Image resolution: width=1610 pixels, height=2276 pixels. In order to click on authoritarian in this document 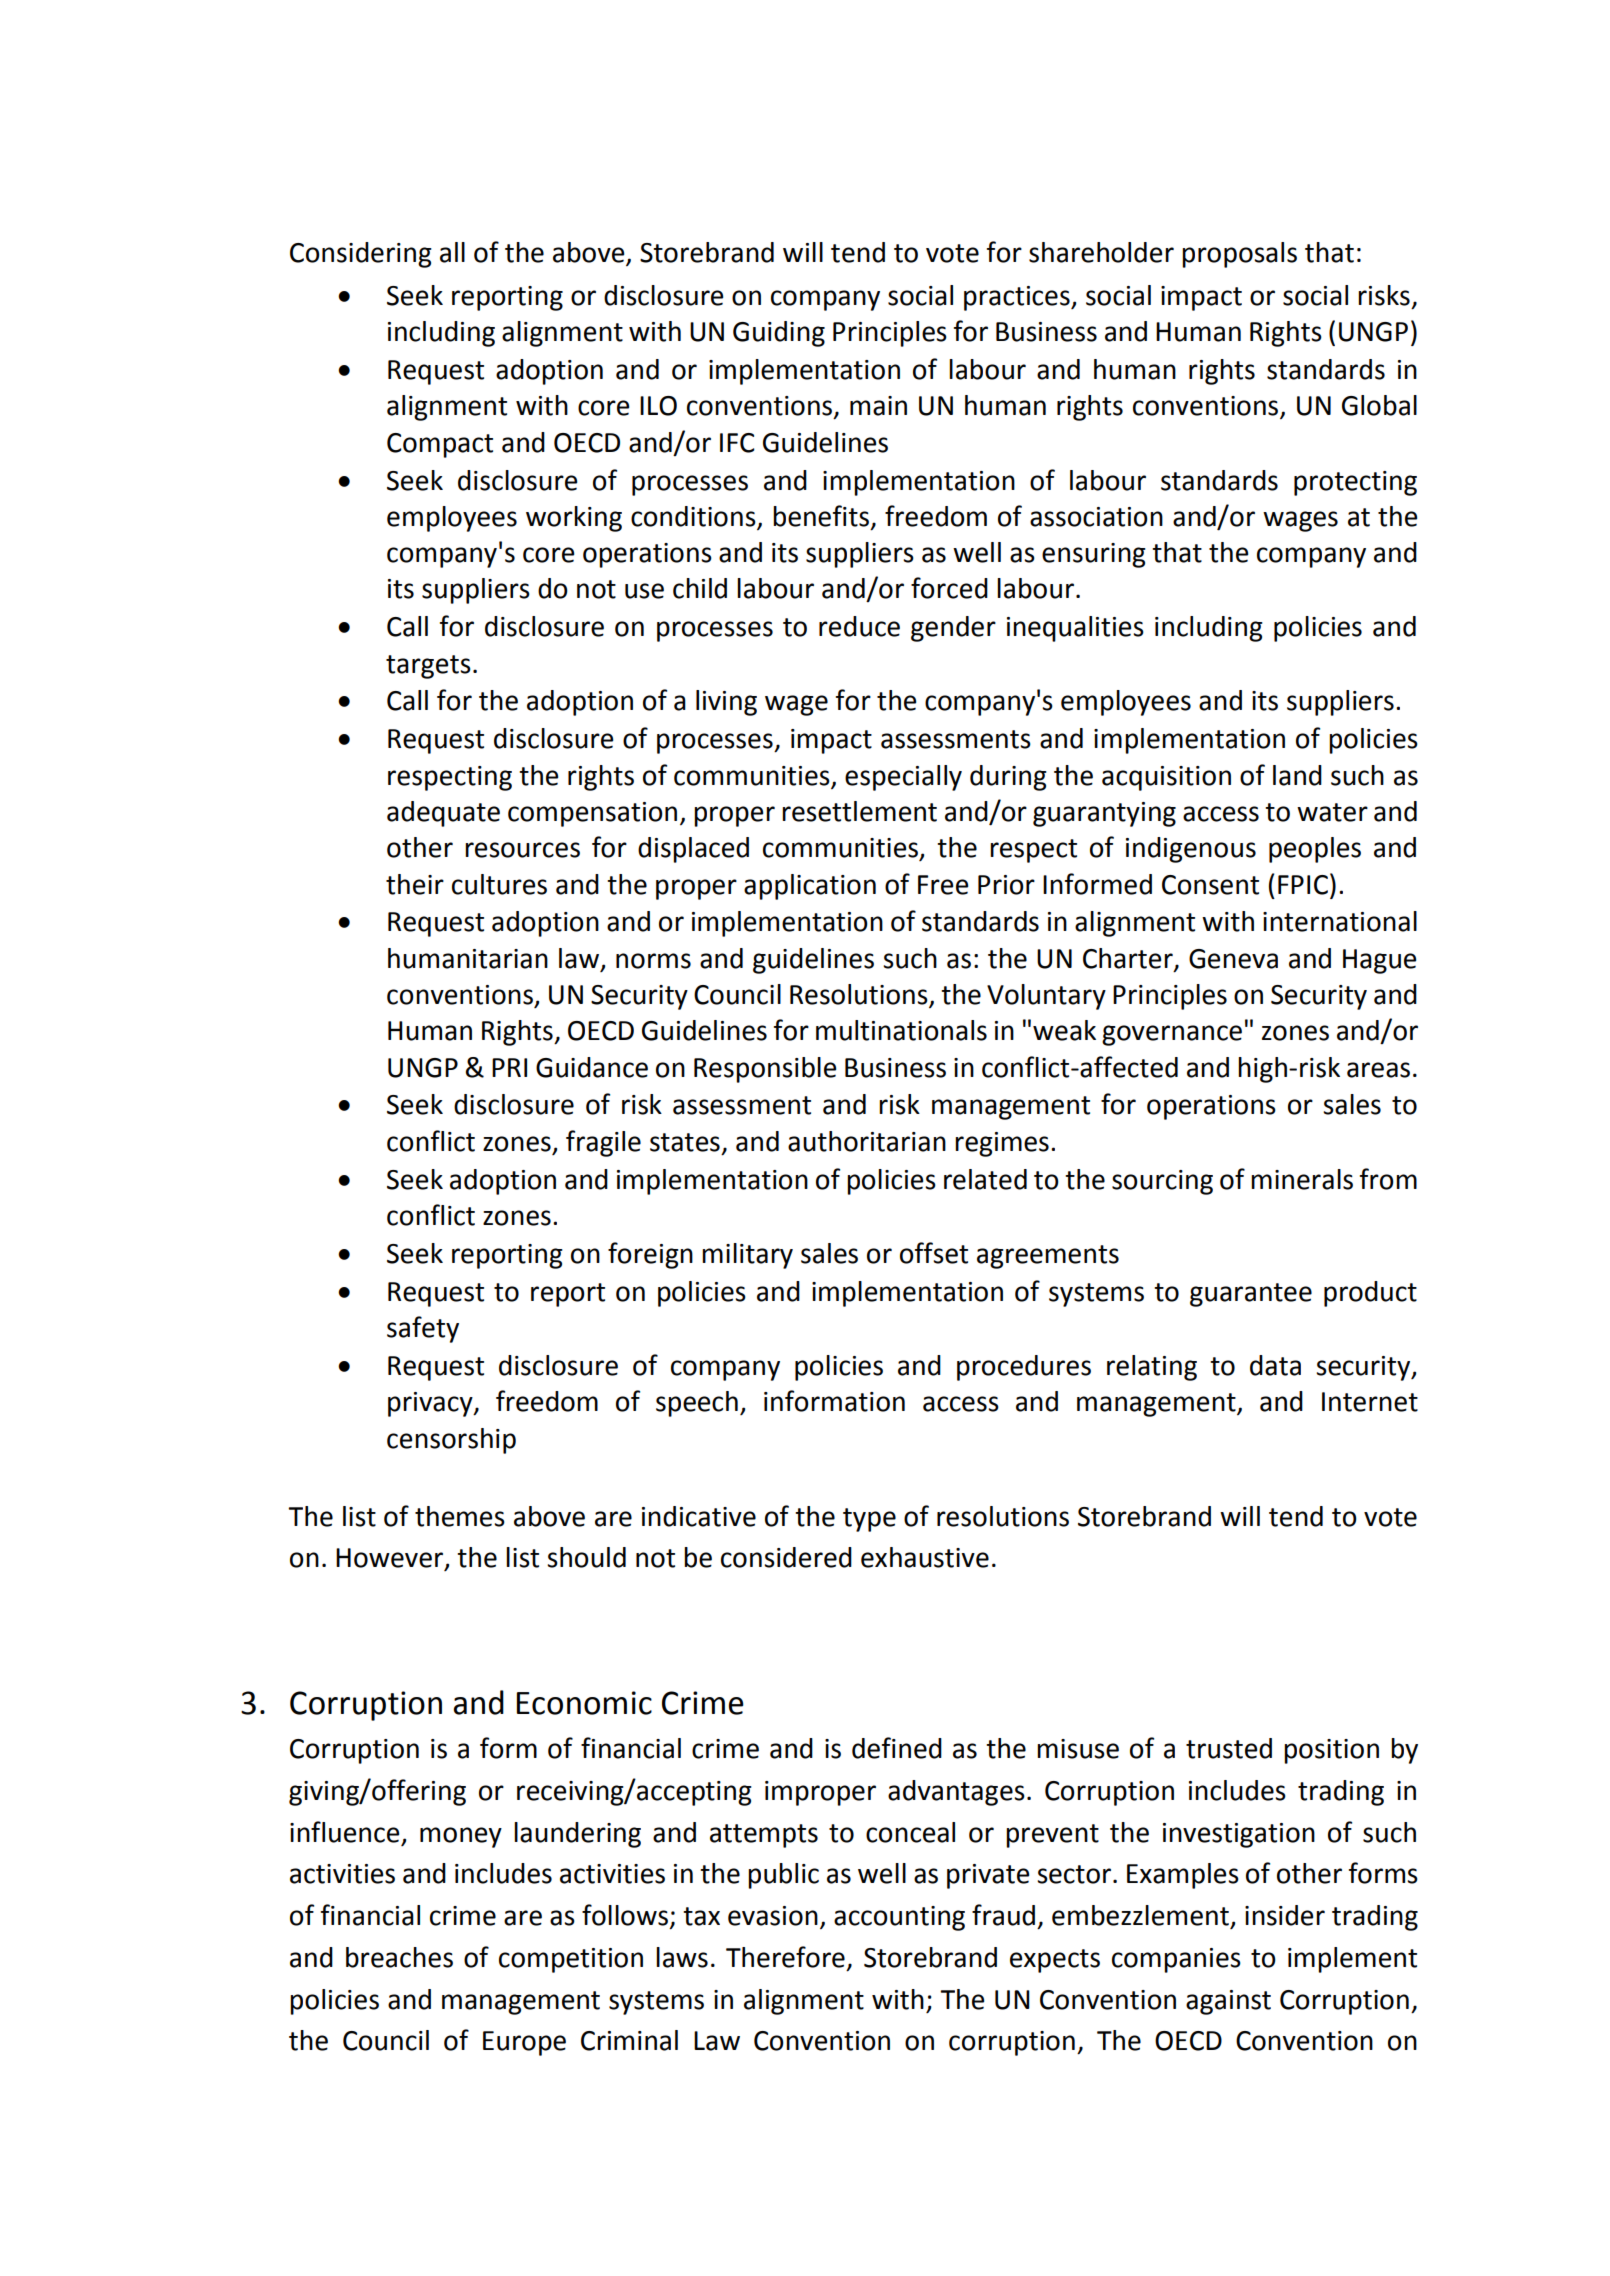, I will do `click(867, 1141)`.
